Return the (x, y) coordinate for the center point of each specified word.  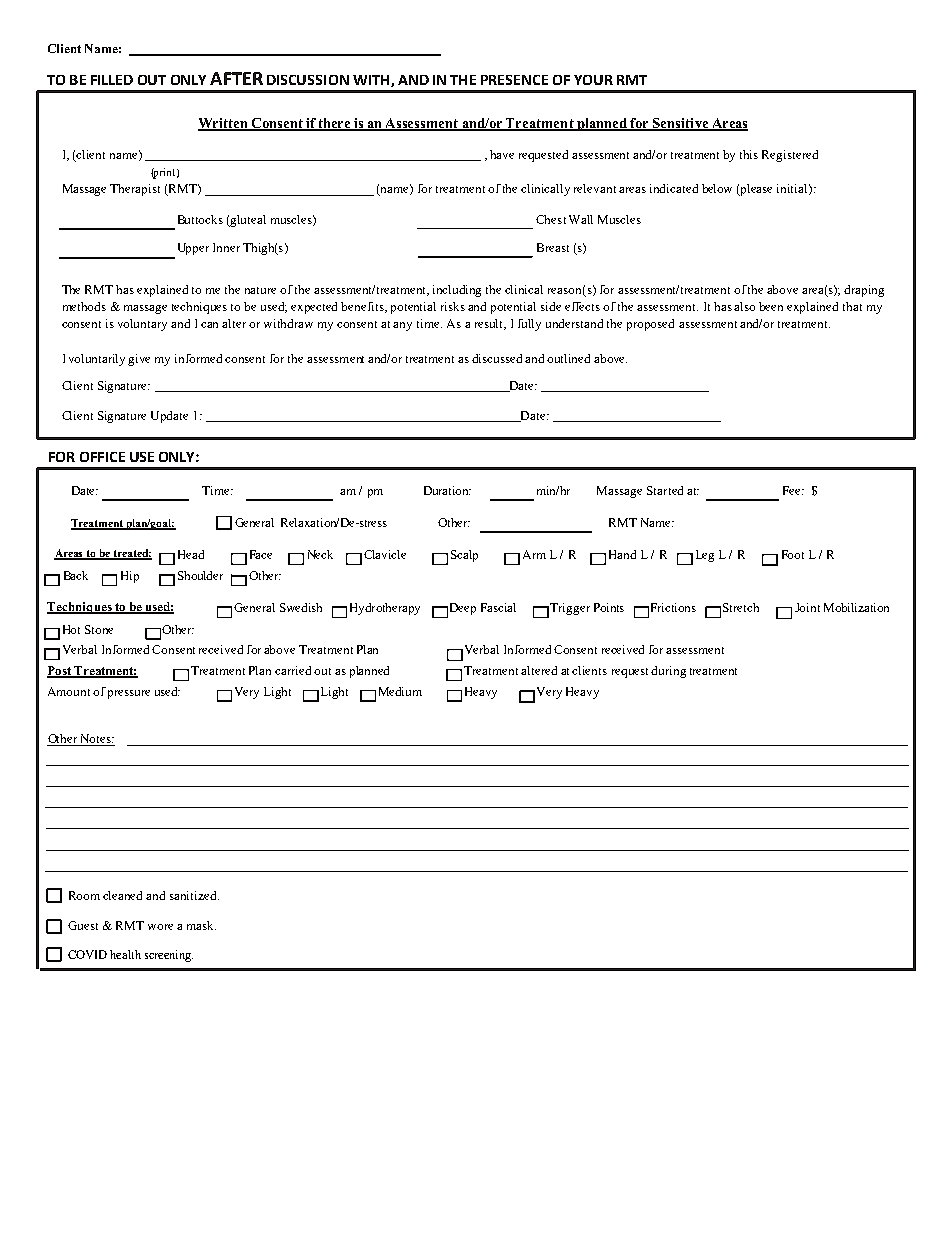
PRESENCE (514, 80)
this (749, 154)
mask (201, 925)
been (771, 306)
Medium (400, 691)
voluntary (142, 325)
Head (191, 554)
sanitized (194, 895)
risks (453, 306)
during (668, 672)
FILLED (112, 80)
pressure (129, 694)
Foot (793, 554)
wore (160, 927)
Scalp (464, 556)
